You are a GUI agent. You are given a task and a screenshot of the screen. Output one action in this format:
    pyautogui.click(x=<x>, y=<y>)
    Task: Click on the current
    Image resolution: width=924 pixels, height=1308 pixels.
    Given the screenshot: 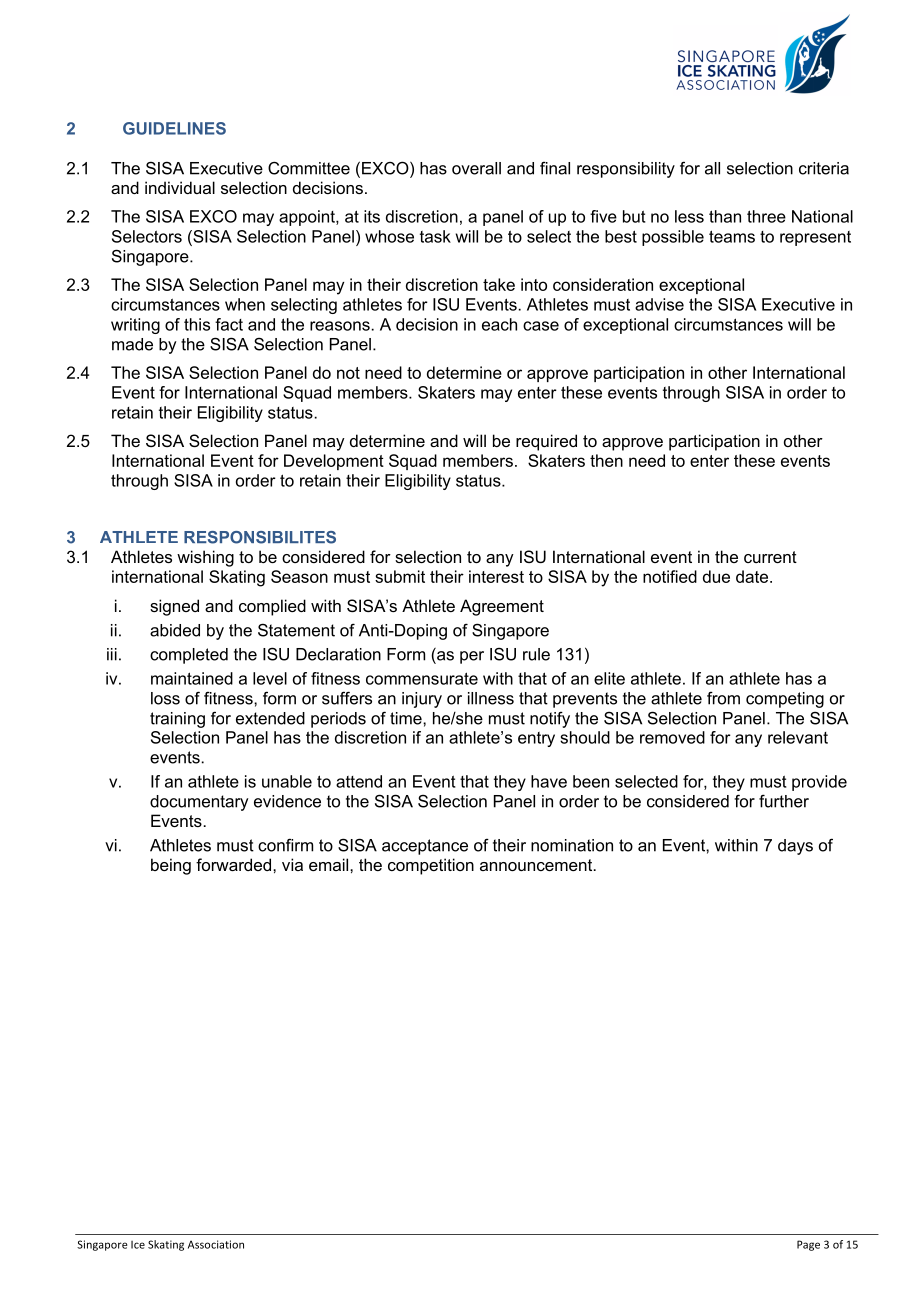 What is the action you would take?
    pyautogui.click(x=770, y=557)
